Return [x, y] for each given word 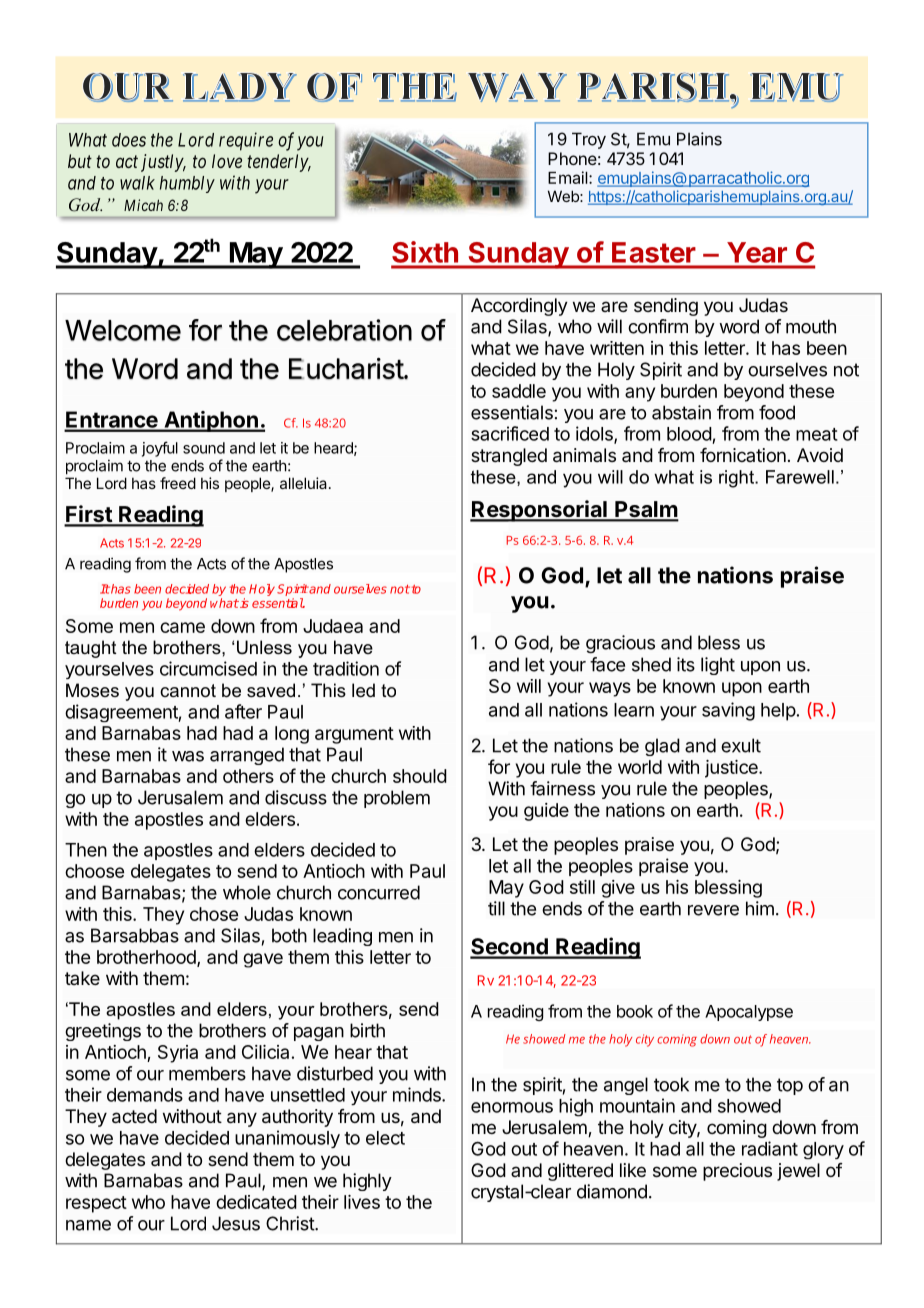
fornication [743, 455]
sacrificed [510, 433]
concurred [379, 892]
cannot [188, 690]
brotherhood [147, 958]
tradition [346, 668]
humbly [187, 184]
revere [713, 910]
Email [569, 177]
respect [96, 1204]
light [718, 666]
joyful [160, 449]
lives [362, 1202]
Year [757, 252]
